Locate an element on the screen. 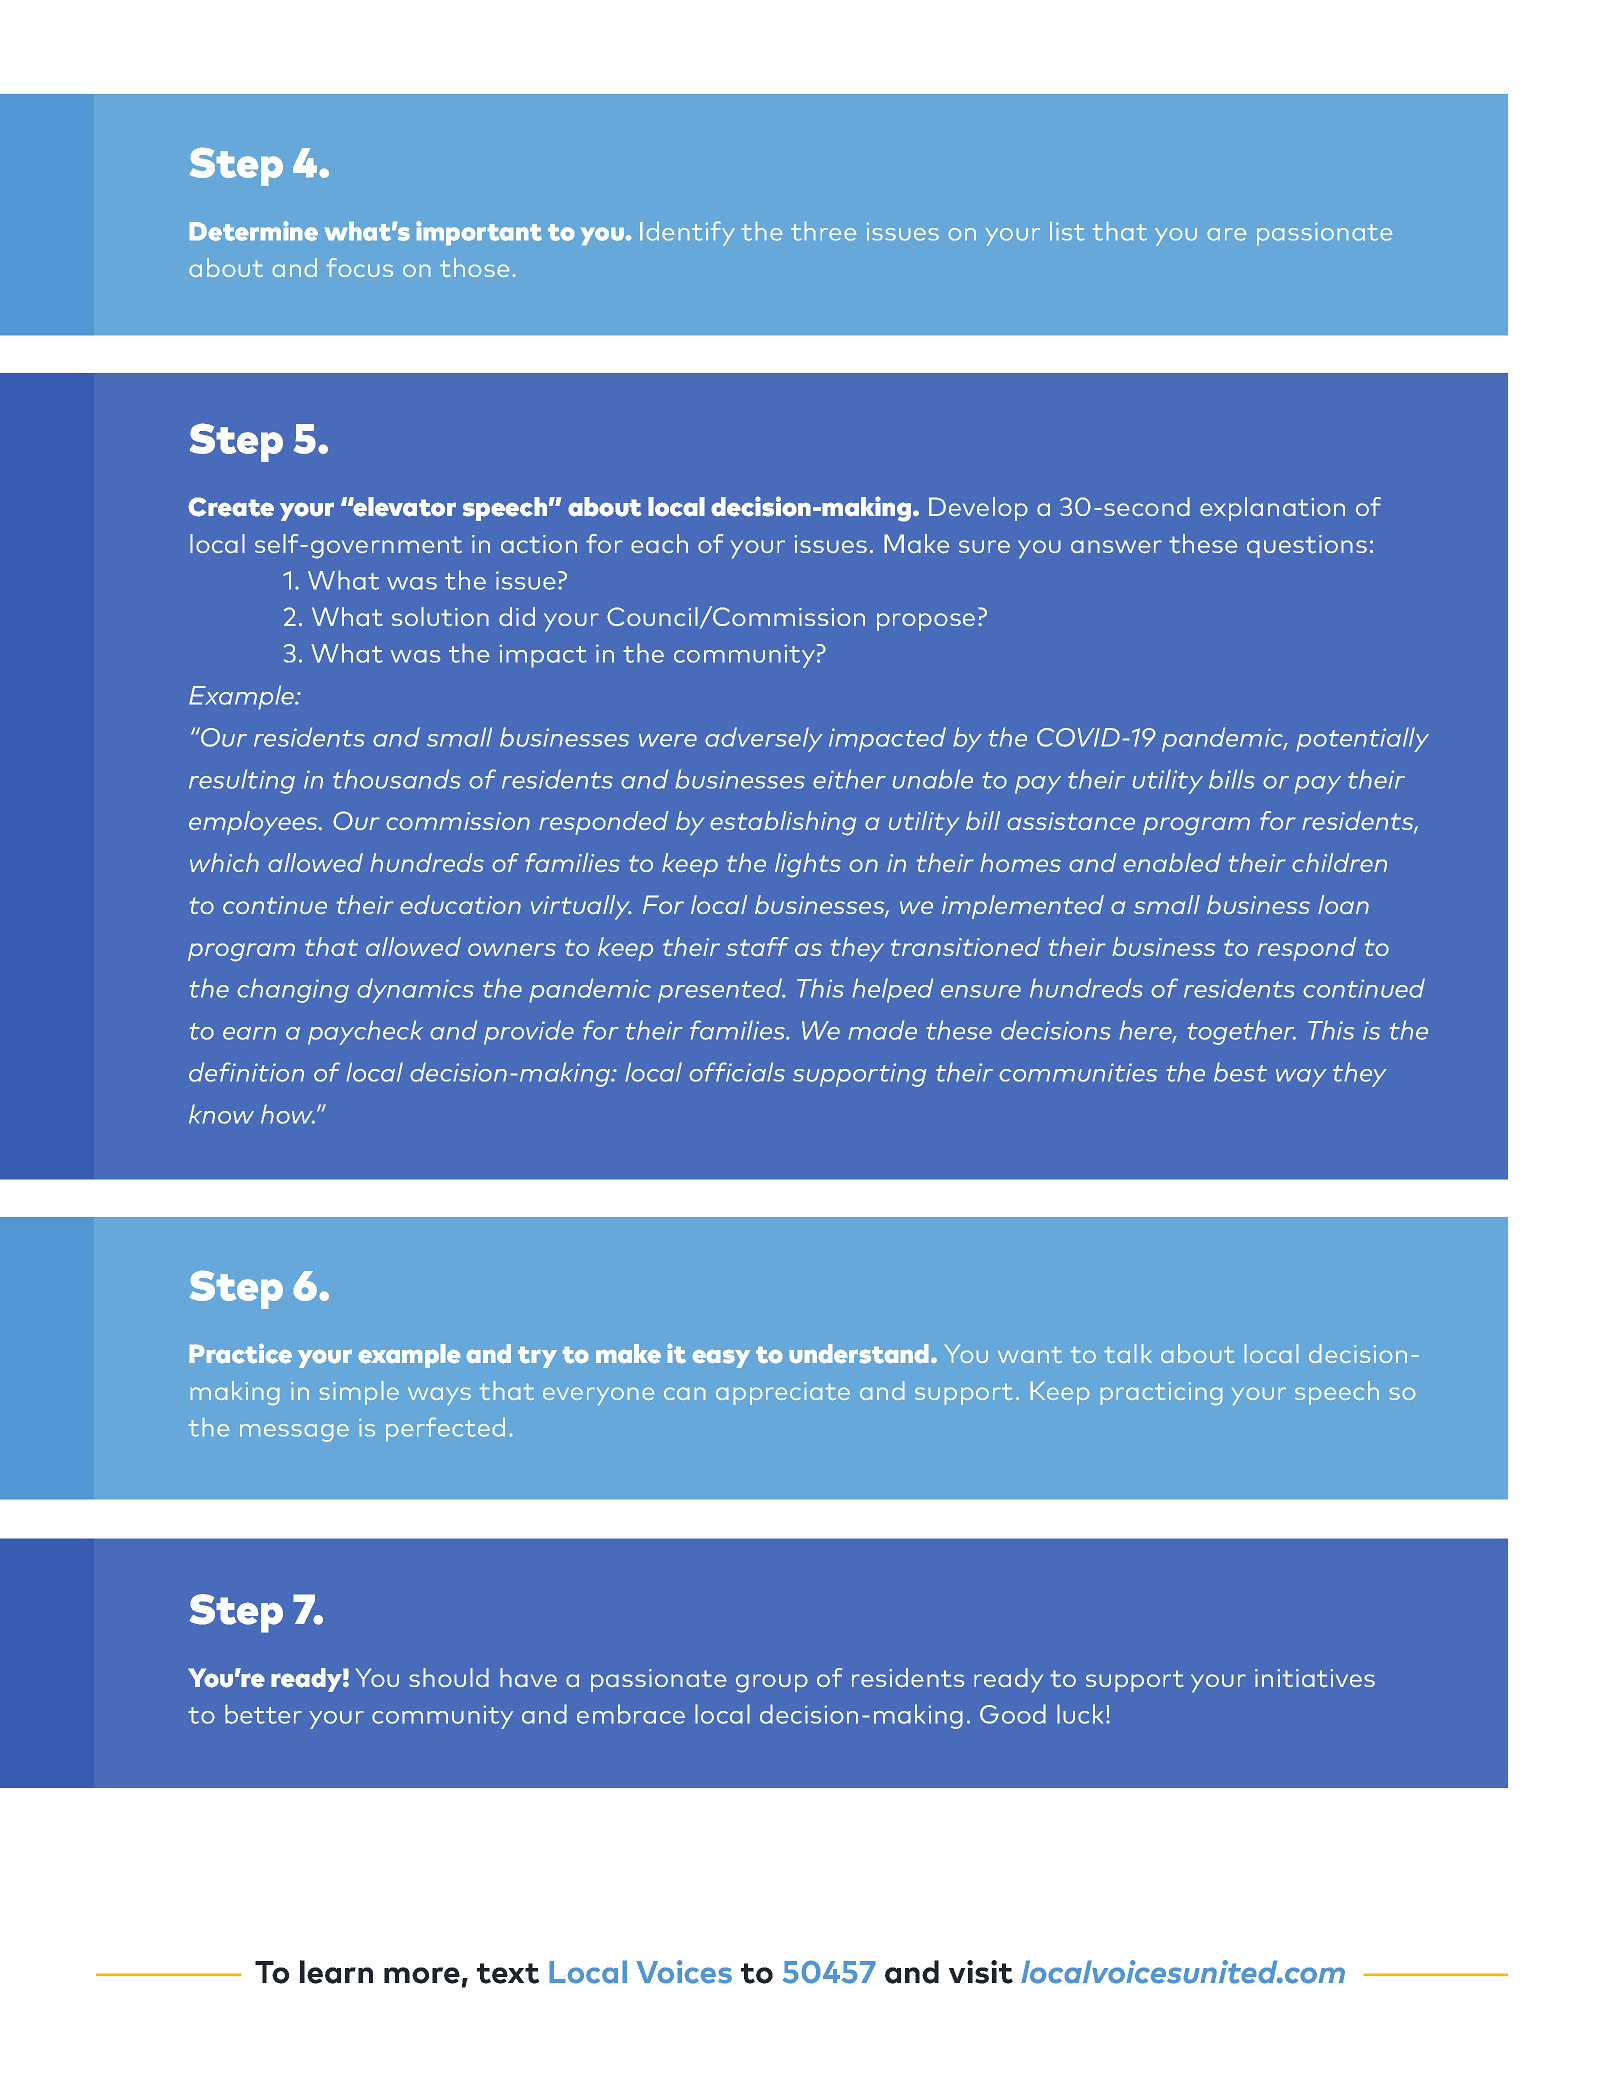 This screenshot has height=2073, width=1602. more is located at coordinates (422, 1975).
